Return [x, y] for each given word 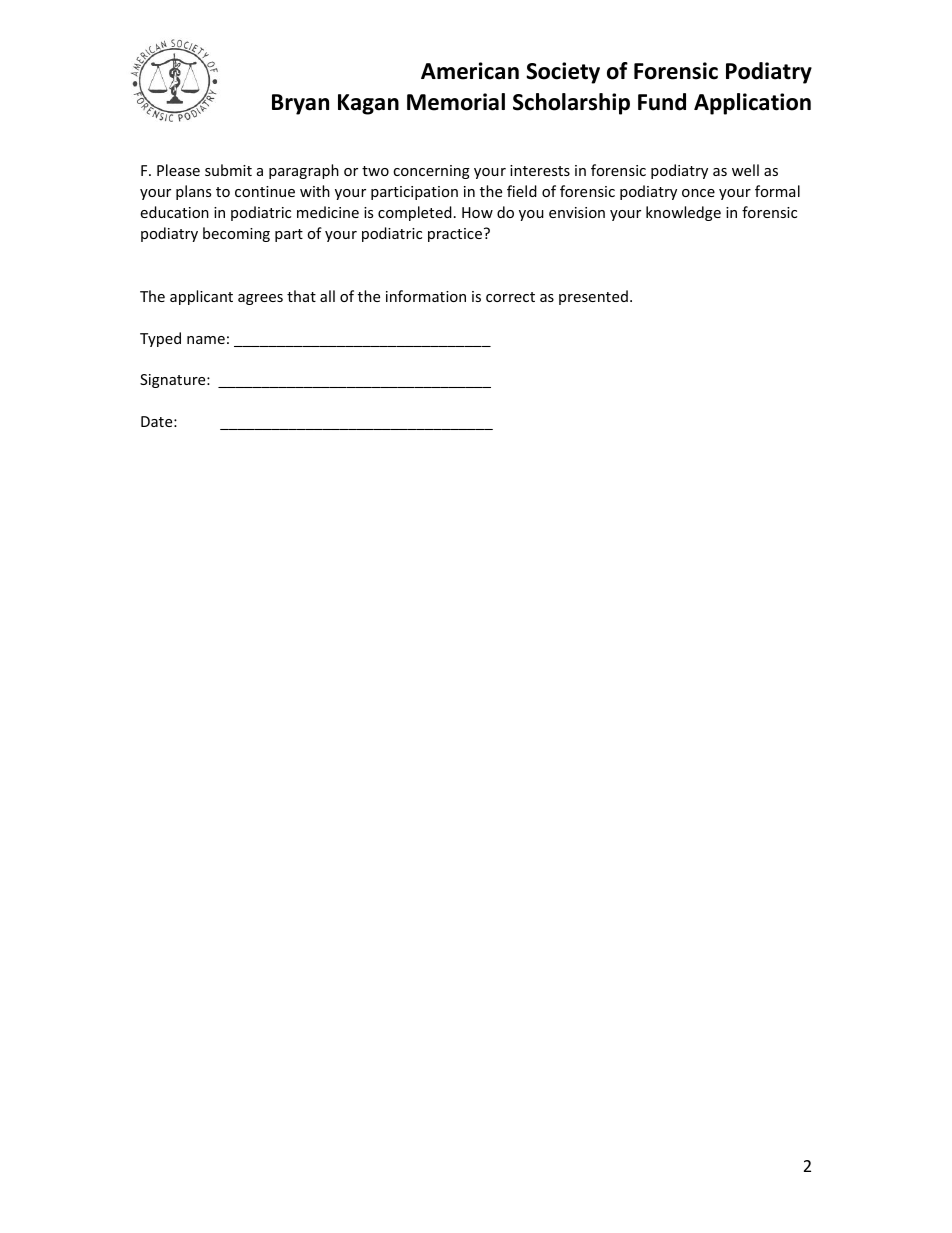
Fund [662, 102]
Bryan [300, 104]
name [206, 340]
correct [510, 297]
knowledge [683, 213]
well [745, 170]
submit [228, 170]
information [426, 296]
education [174, 212]
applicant [201, 297]
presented [593, 297]
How [477, 212]
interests [540, 170]
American [470, 71]
